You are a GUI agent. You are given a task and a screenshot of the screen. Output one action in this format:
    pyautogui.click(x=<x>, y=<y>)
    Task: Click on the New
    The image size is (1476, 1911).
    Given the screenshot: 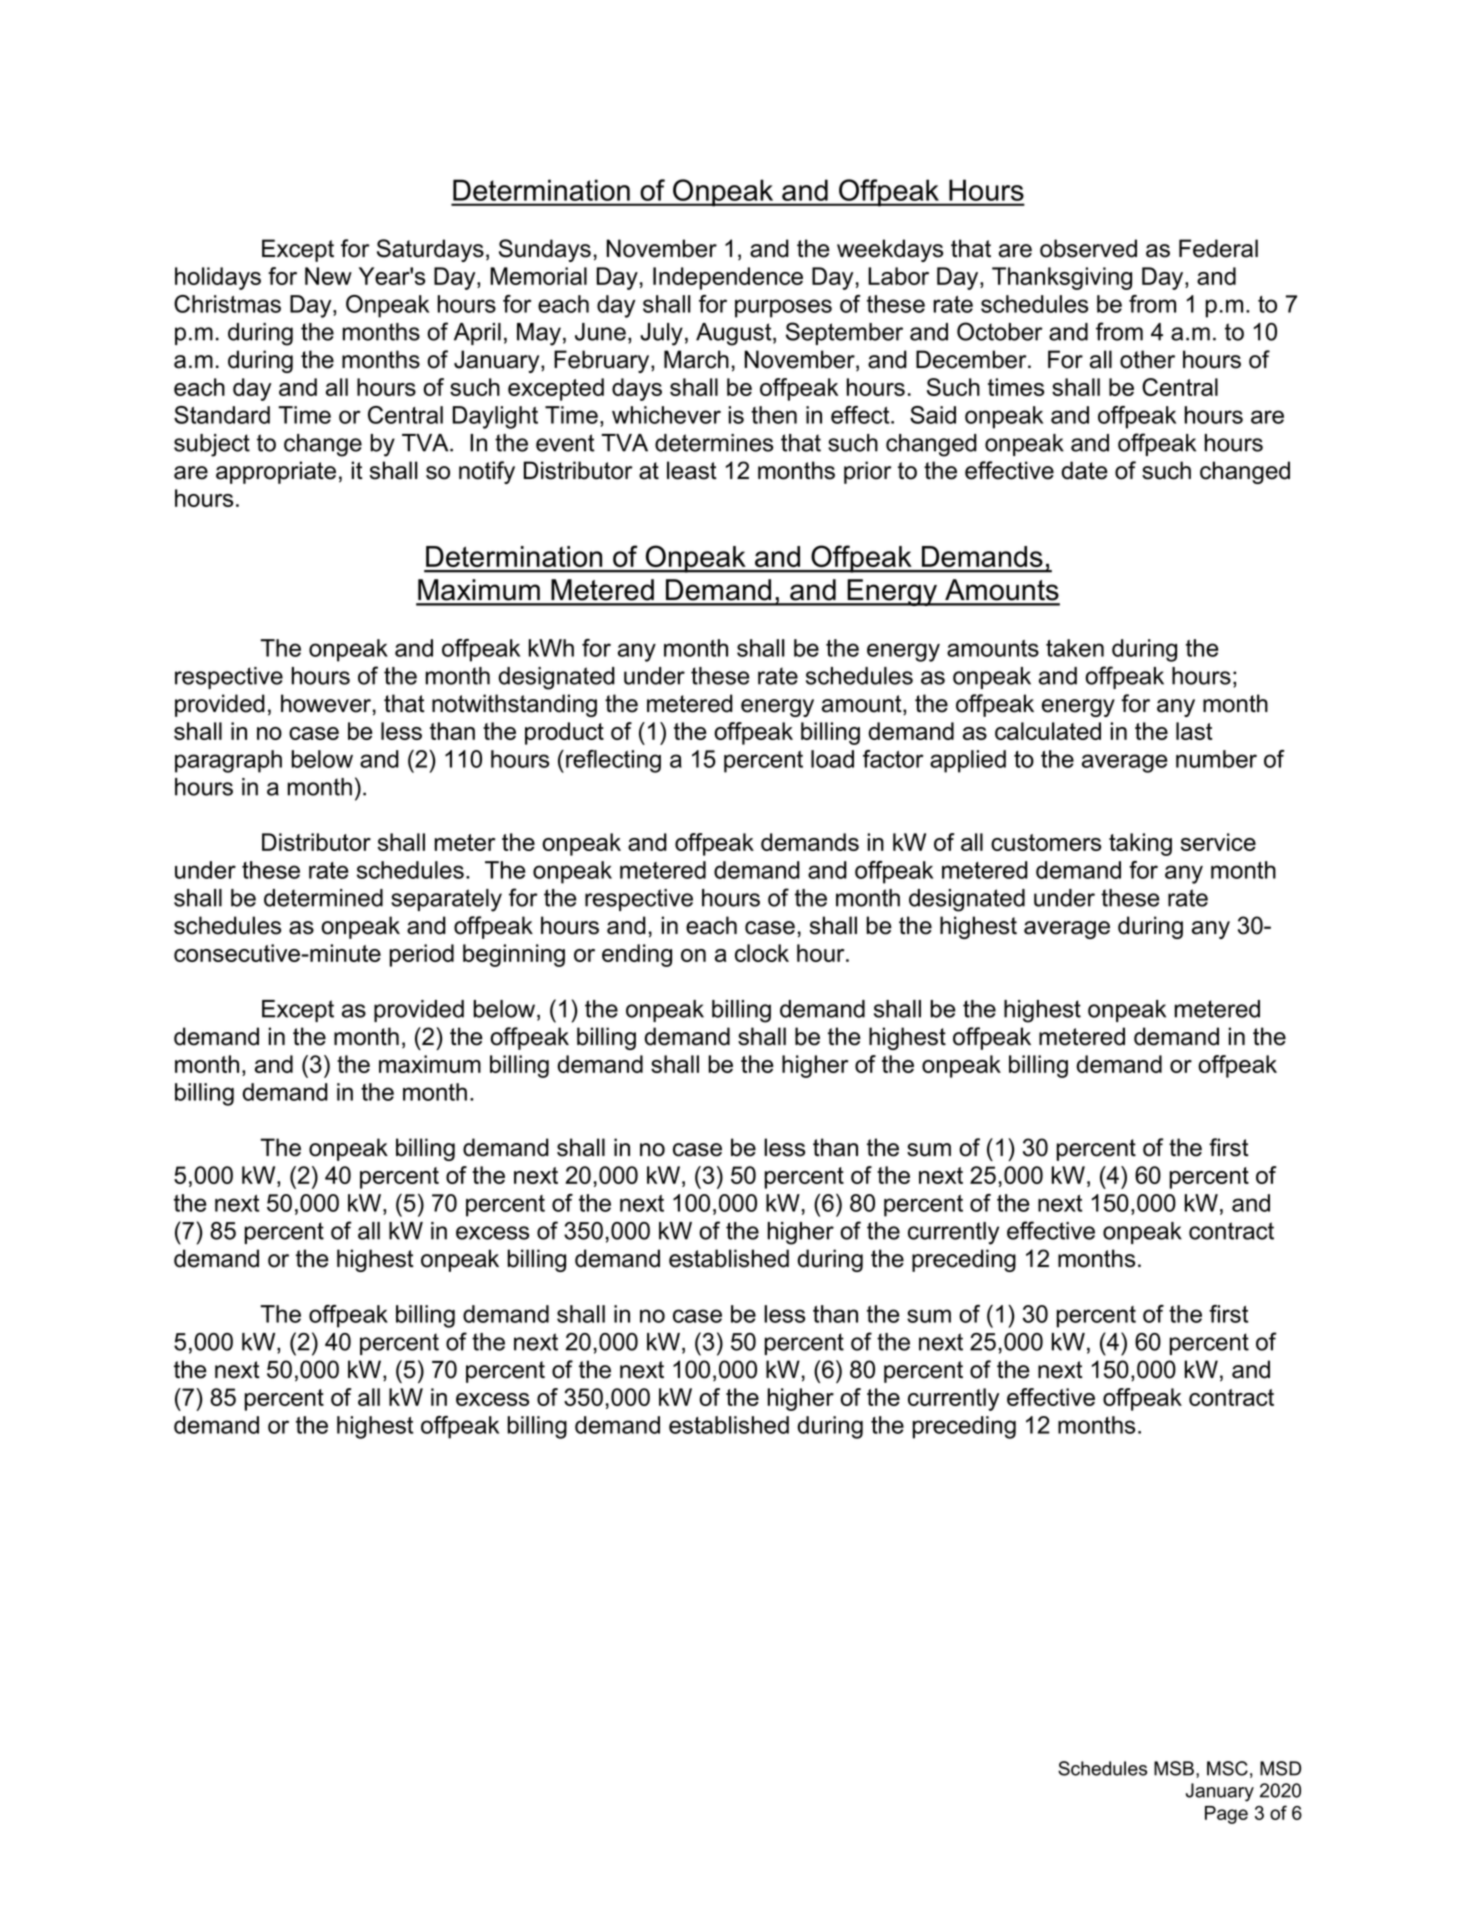 What is the action you would take?
    pyautogui.click(x=328, y=276)
